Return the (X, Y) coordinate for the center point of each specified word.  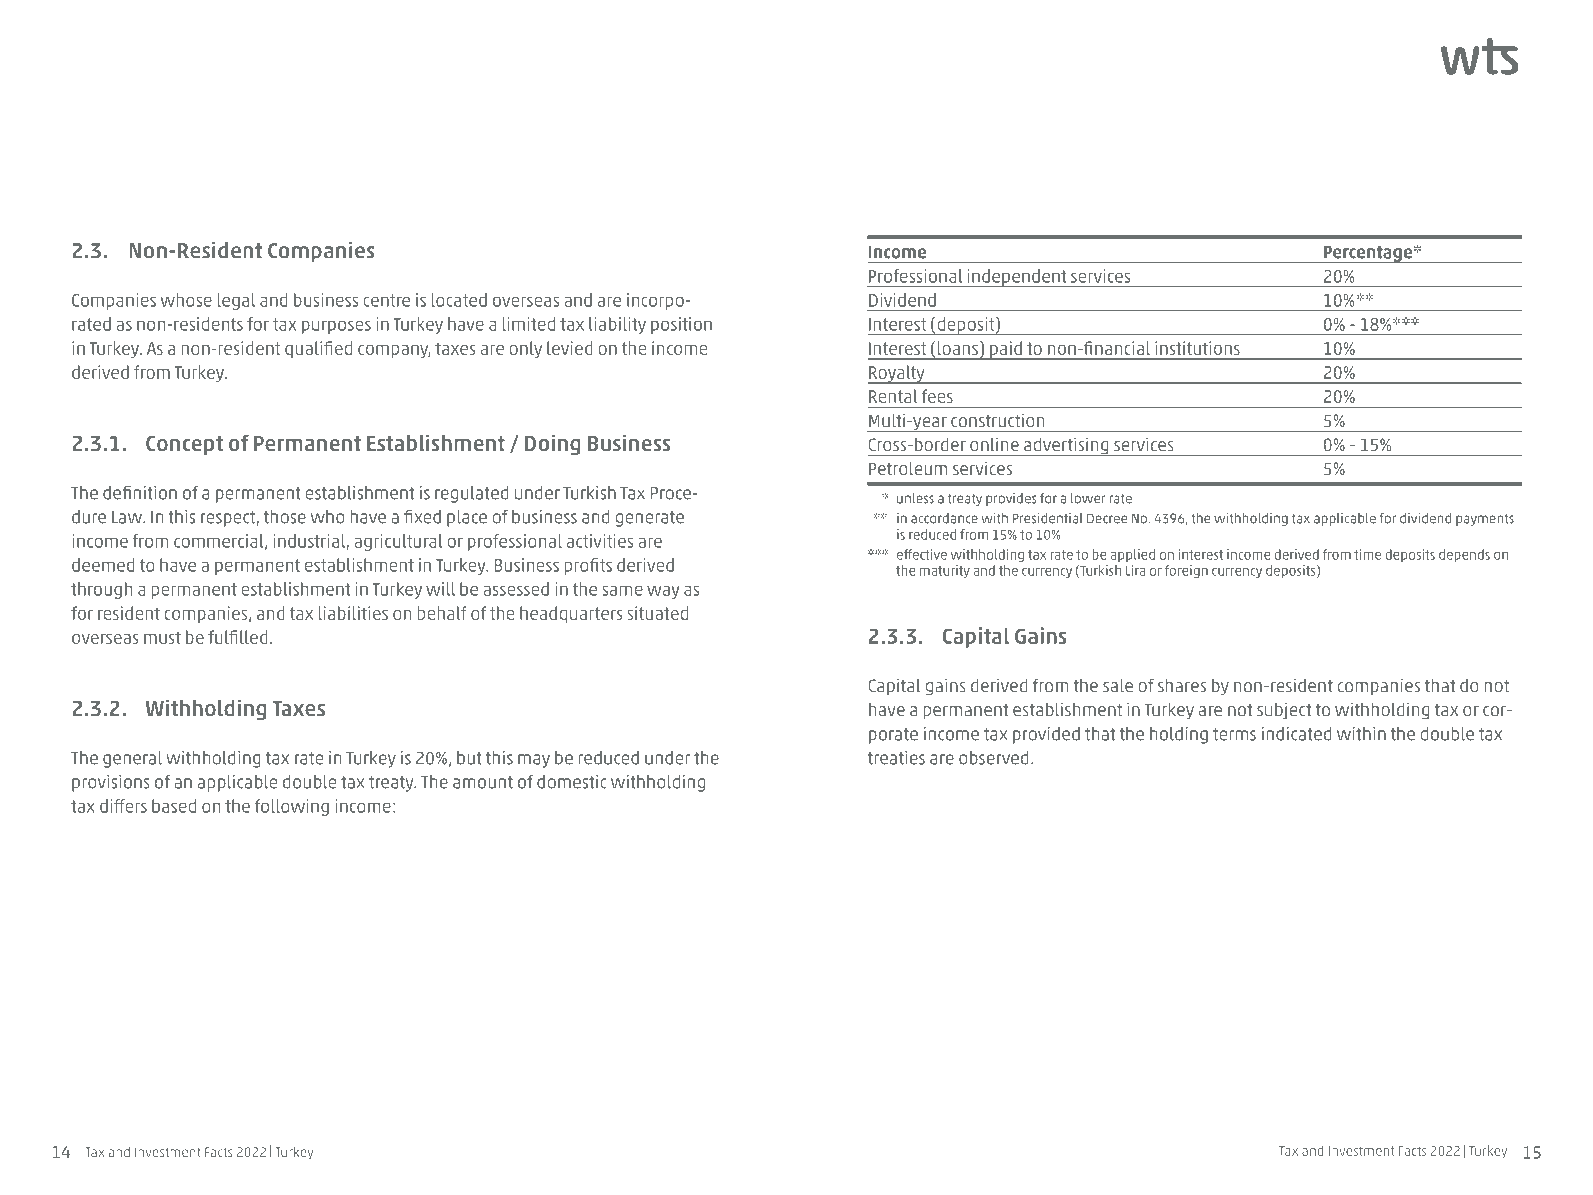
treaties (896, 758)
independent (1017, 278)
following (292, 807)
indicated (1297, 734)
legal (236, 301)
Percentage (1368, 254)
